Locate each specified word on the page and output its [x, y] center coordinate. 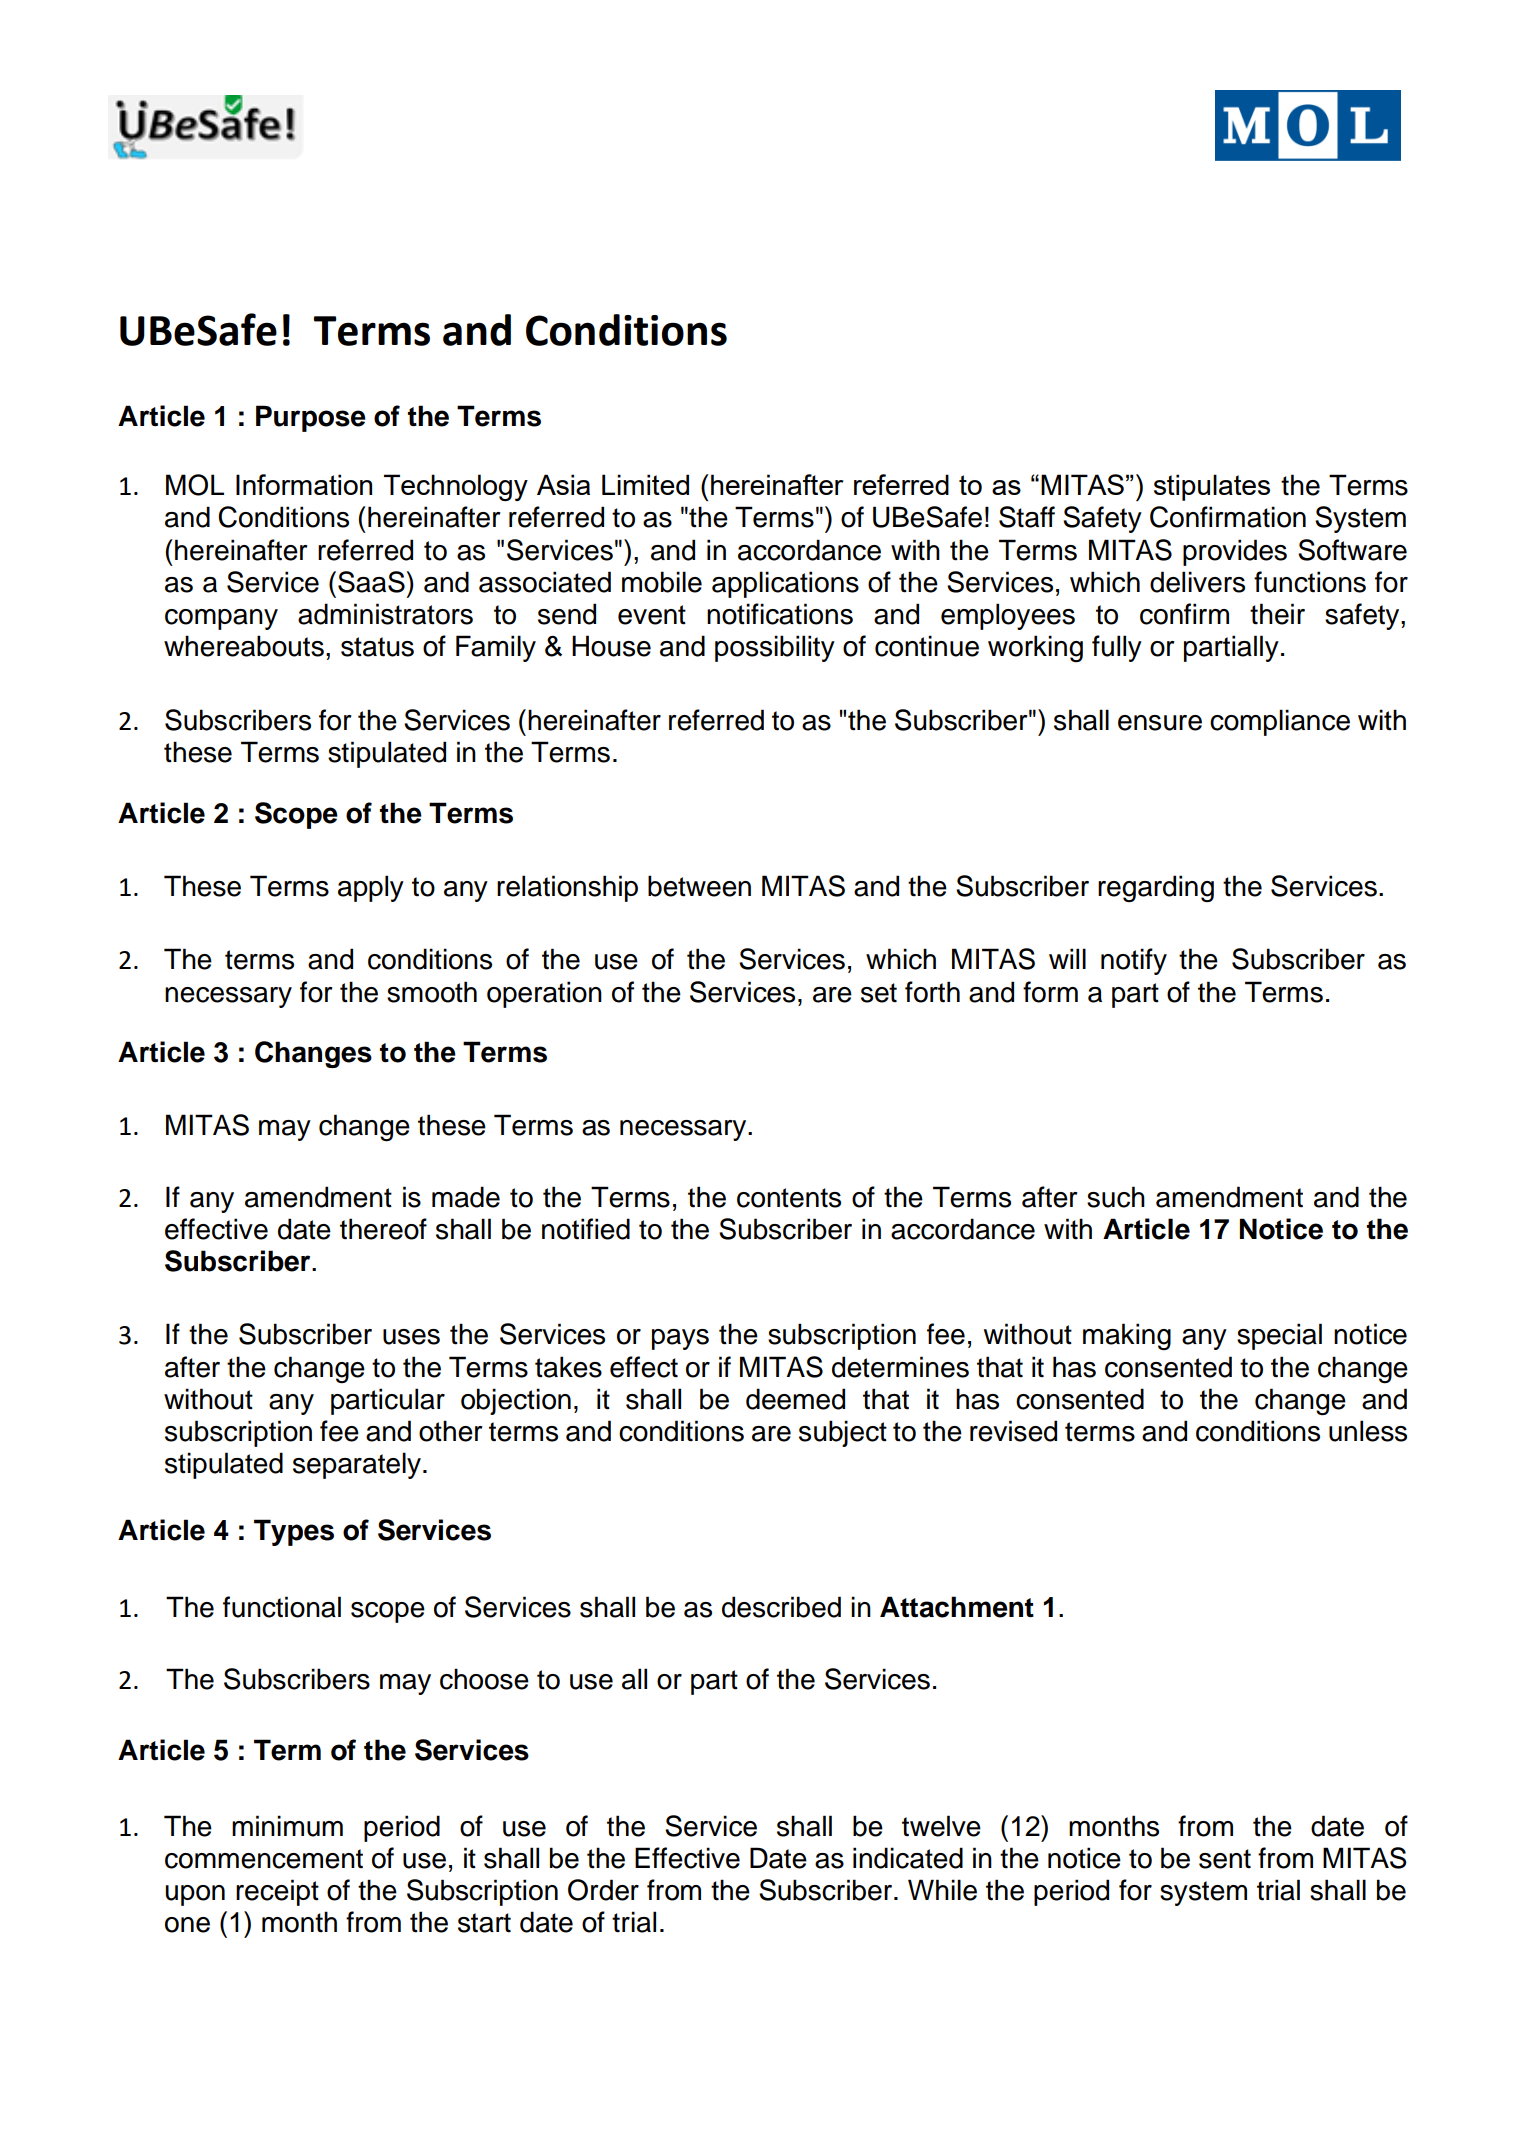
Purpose [311, 418]
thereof [383, 1229]
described [781, 1607]
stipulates [1212, 487]
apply [371, 888]
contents [789, 1198]
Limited [645, 484]
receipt [277, 1892]
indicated [908, 1858]
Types [294, 1532]
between [699, 886]
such [1116, 1197]
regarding [1156, 888]
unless [1368, 1431]
